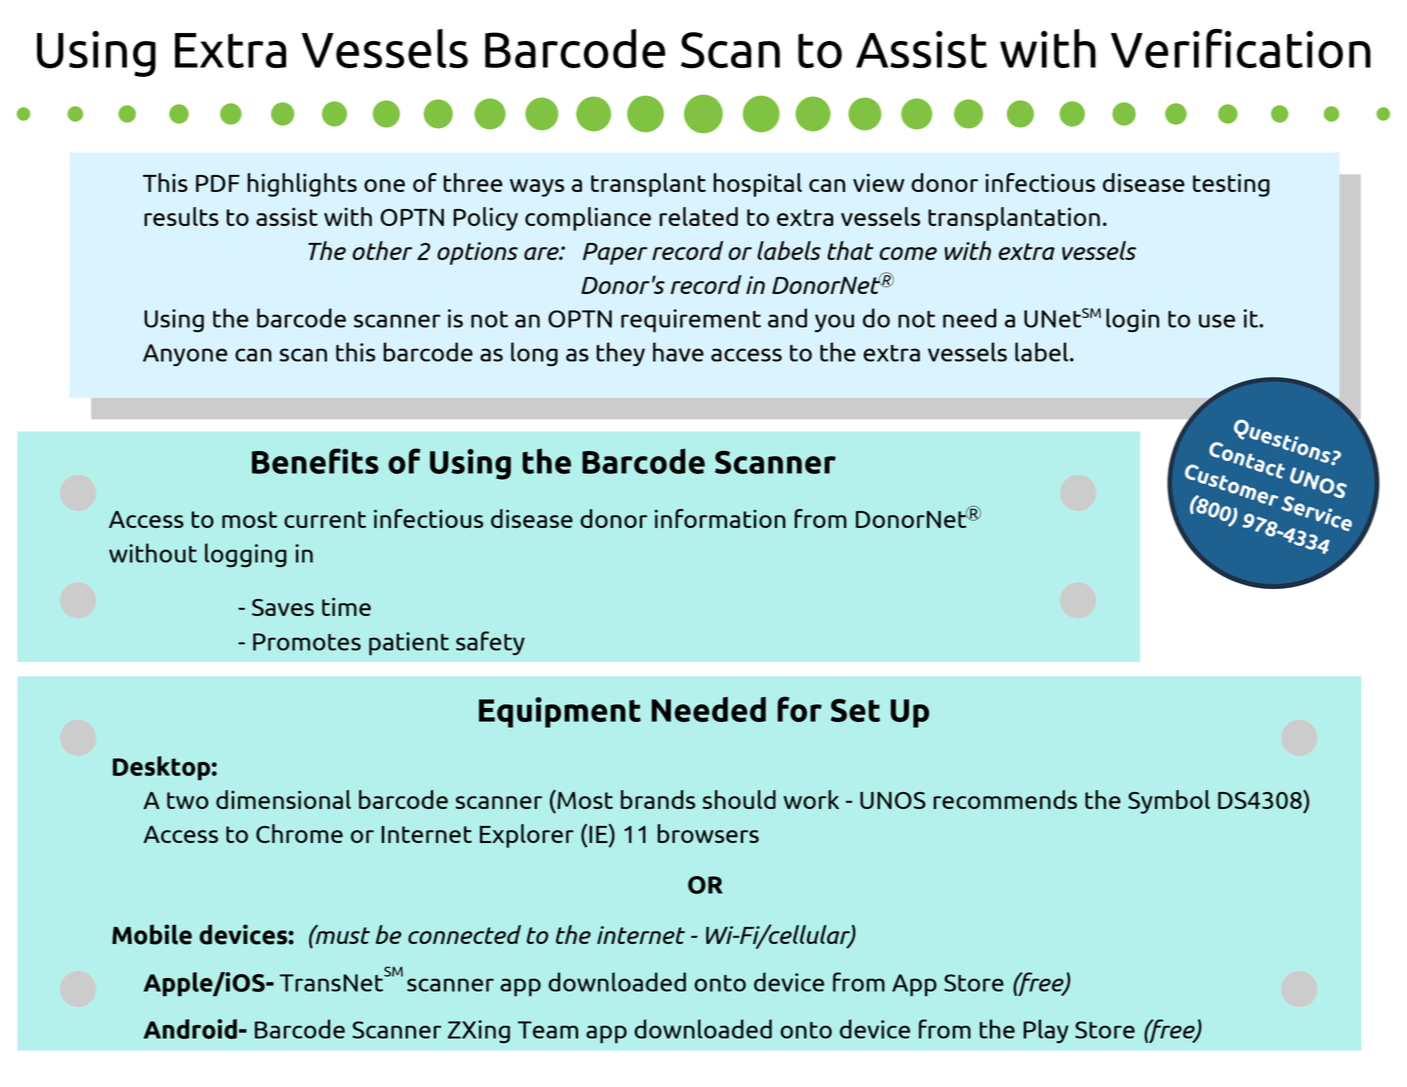 The width and height of the screenshot is (1407, 1087). What do you see at coordinates (246, 555) in the screenshot?
I see `logging` at bounding box center [246, 555].
